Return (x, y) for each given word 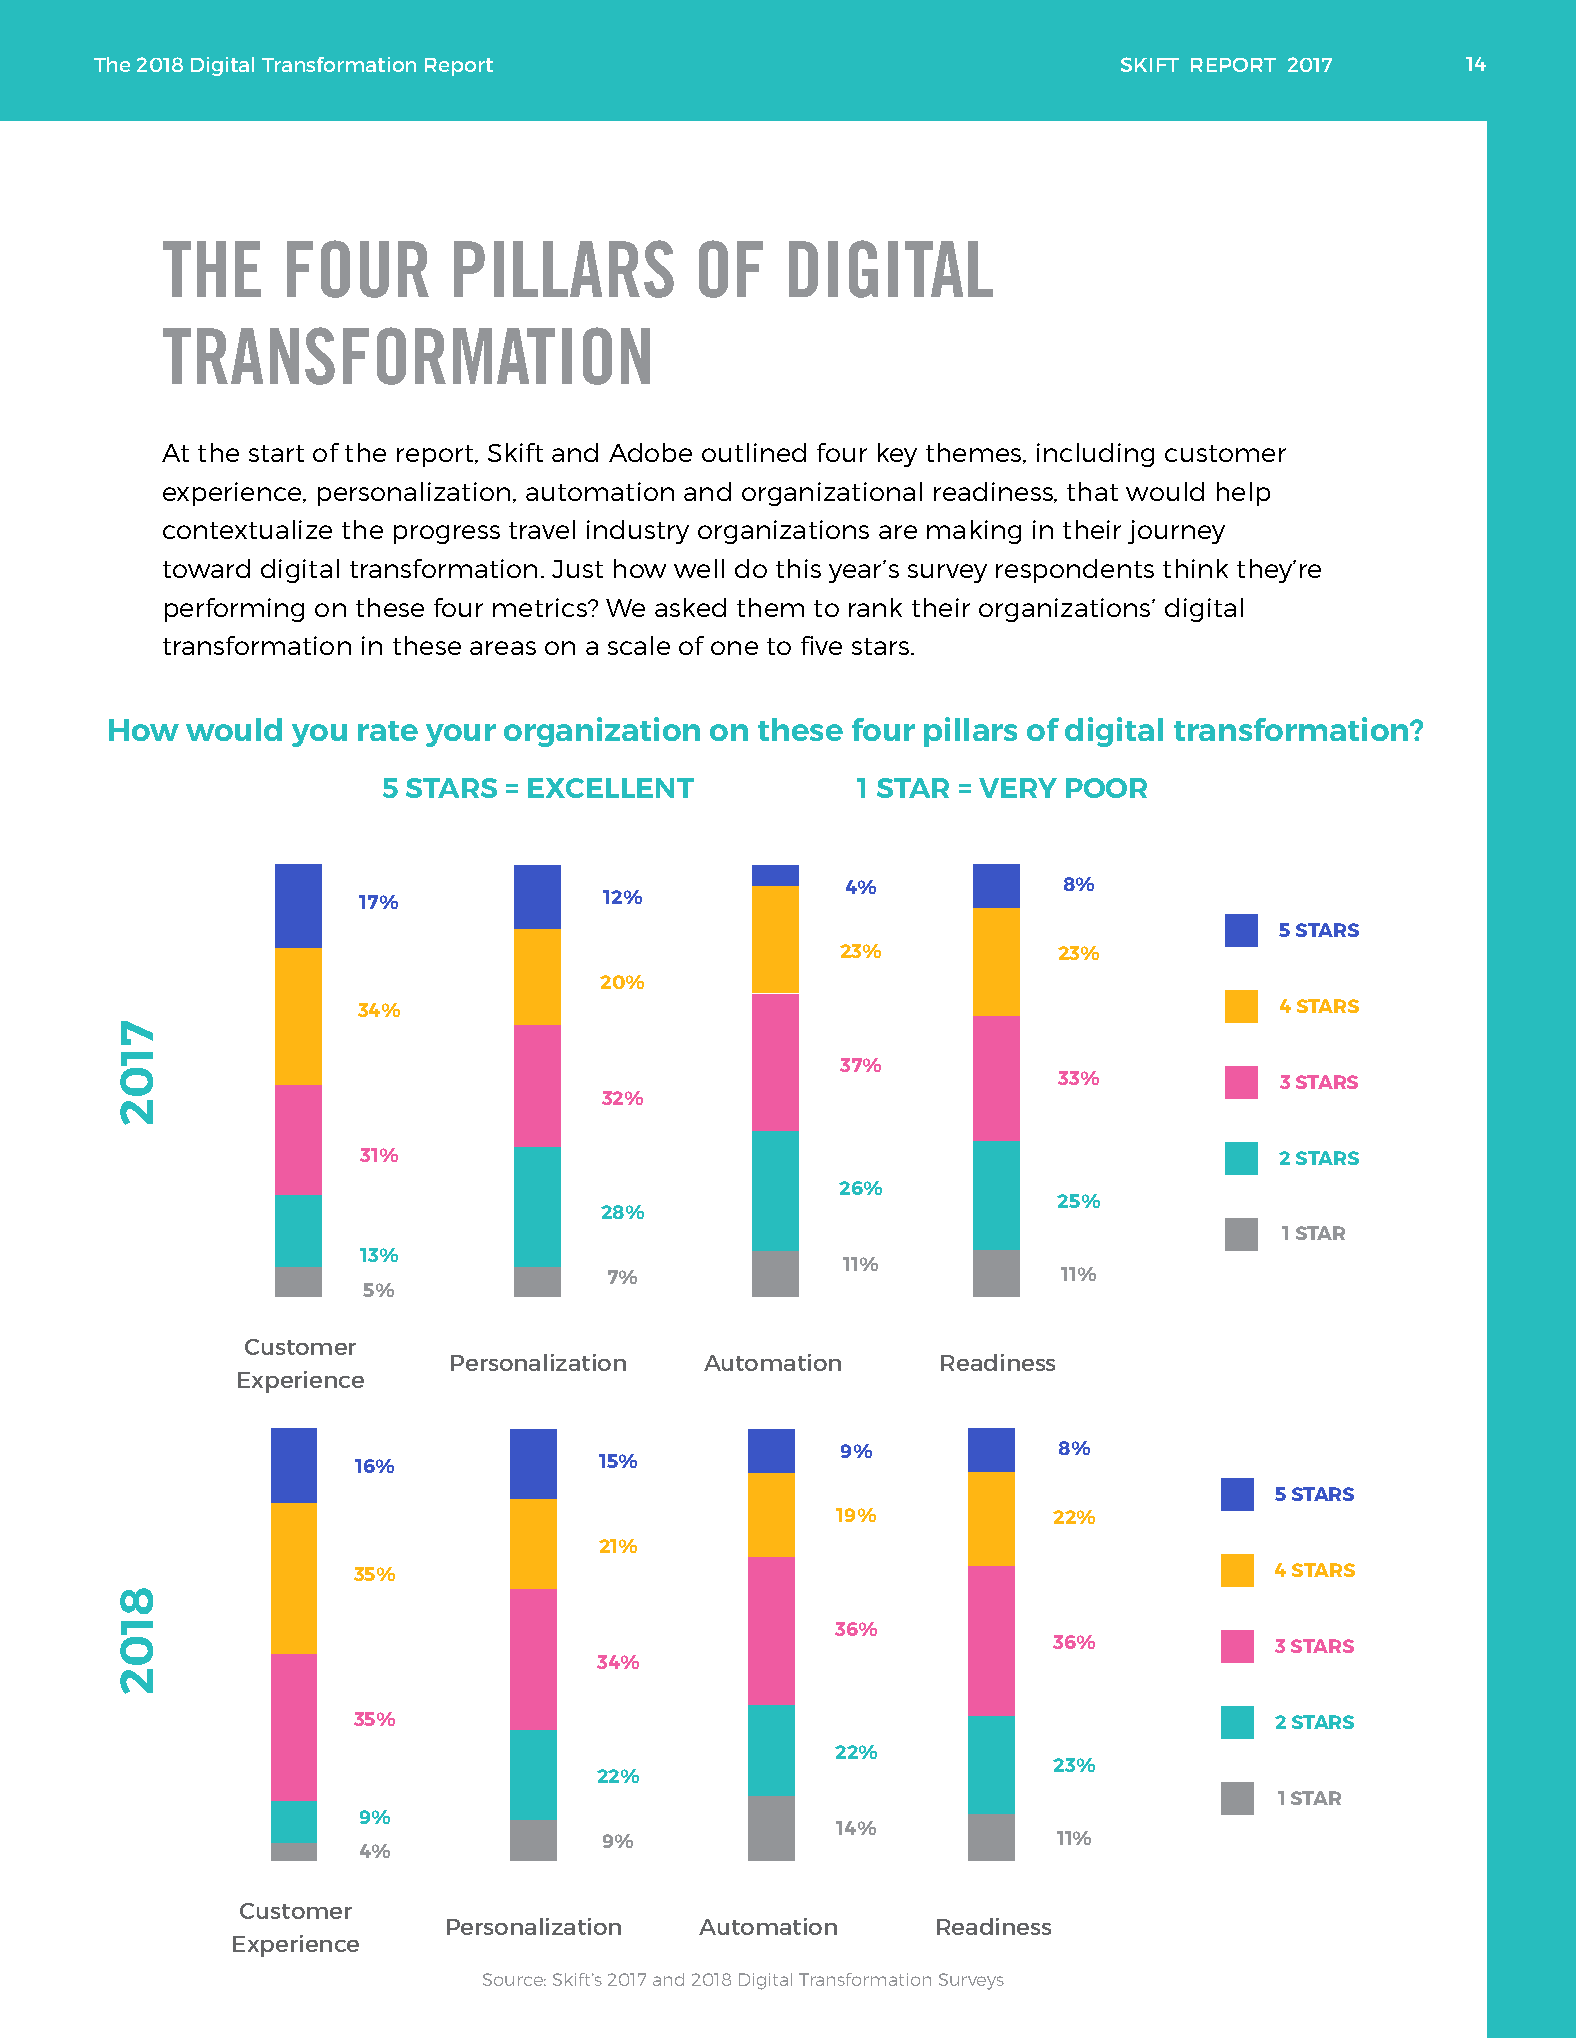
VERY (1018, 788)
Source (514, 1979)
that (1092, 491)
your (461, 735)
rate (388, 731)
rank (875, 607)
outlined (754, 452)
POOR (1106, 788)
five (821, 645)
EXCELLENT (611, 788)
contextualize (247, 529)
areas (503, 648)
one (734, 648)
